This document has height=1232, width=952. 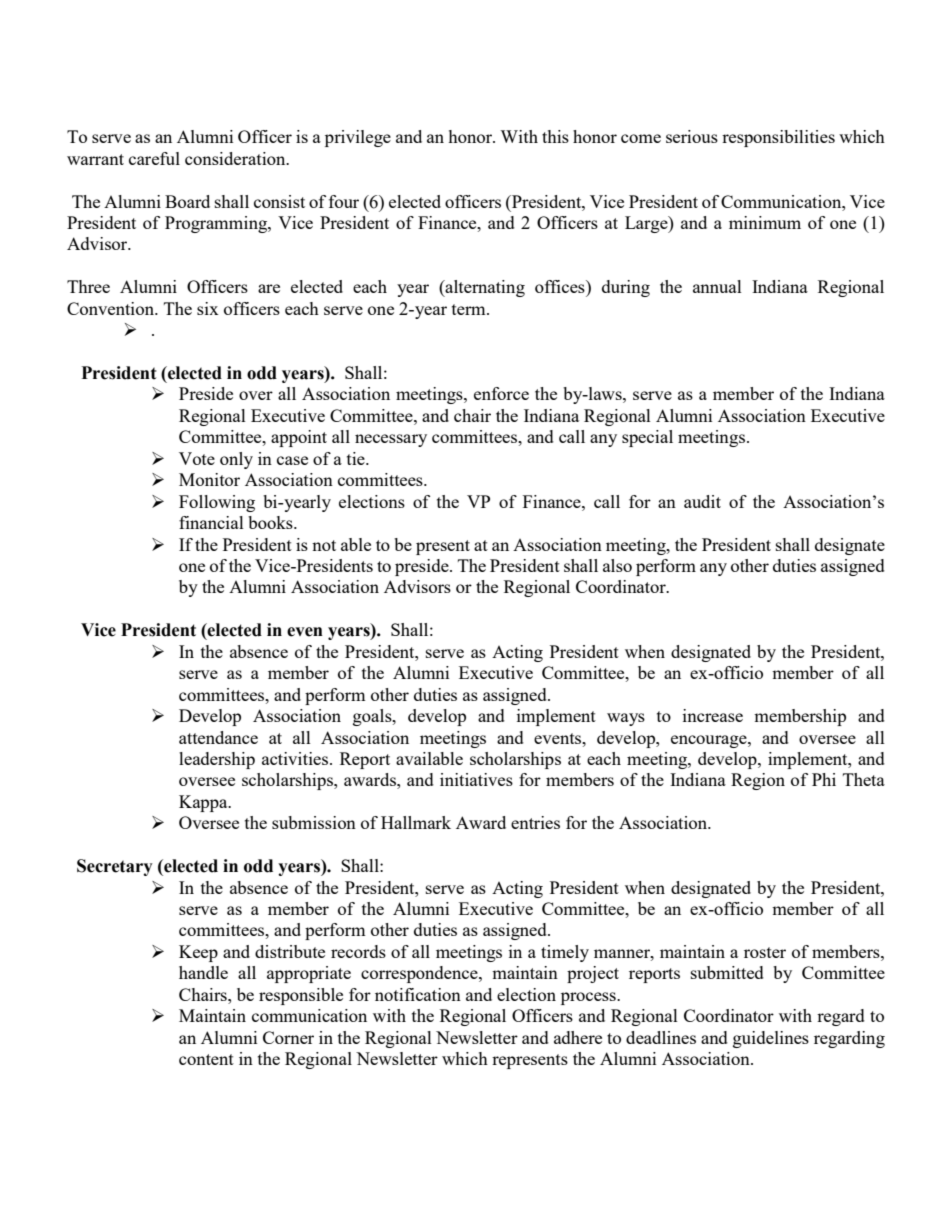 I want to click on content, so click(x=206, y=1059).
